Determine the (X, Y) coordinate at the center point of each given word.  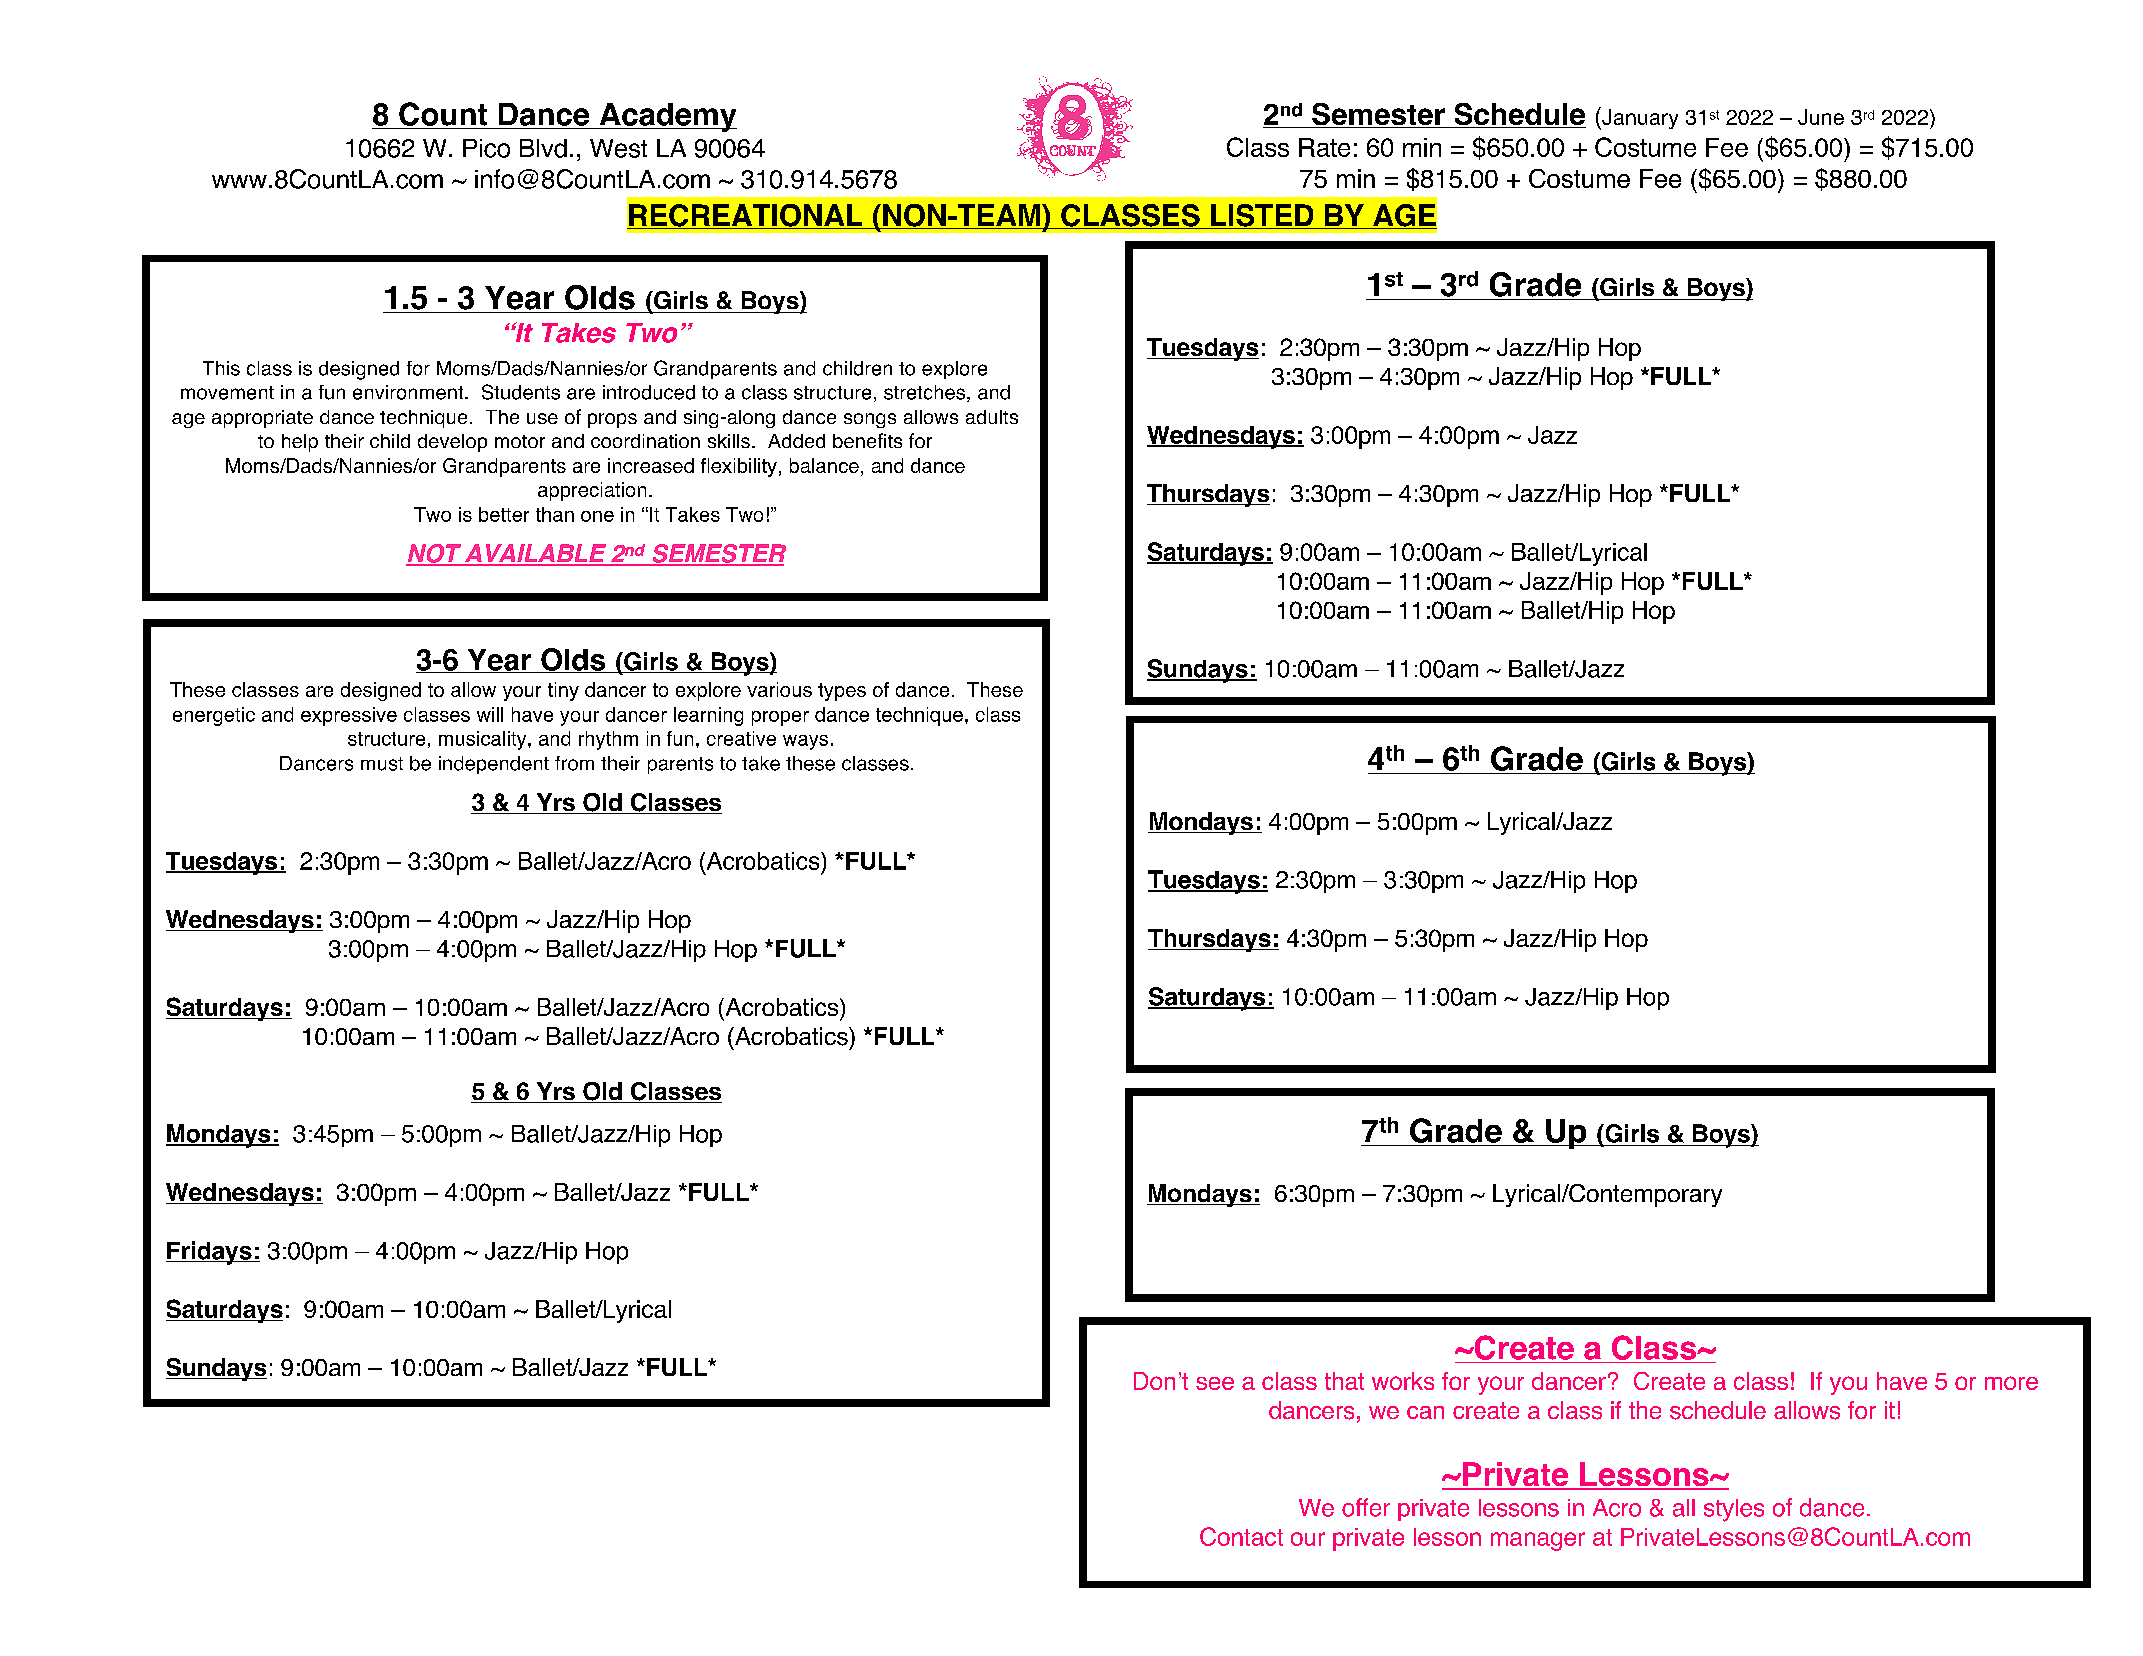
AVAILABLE (535, 554)
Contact (1241, 1536)
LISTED (1262, 216)
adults (992, 417)
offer (1366, 1507)
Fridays (210, 1253)
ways (805, 742)
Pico (486, 148)
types (842, 692)
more (2011, 1383)
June (1821, 117)
